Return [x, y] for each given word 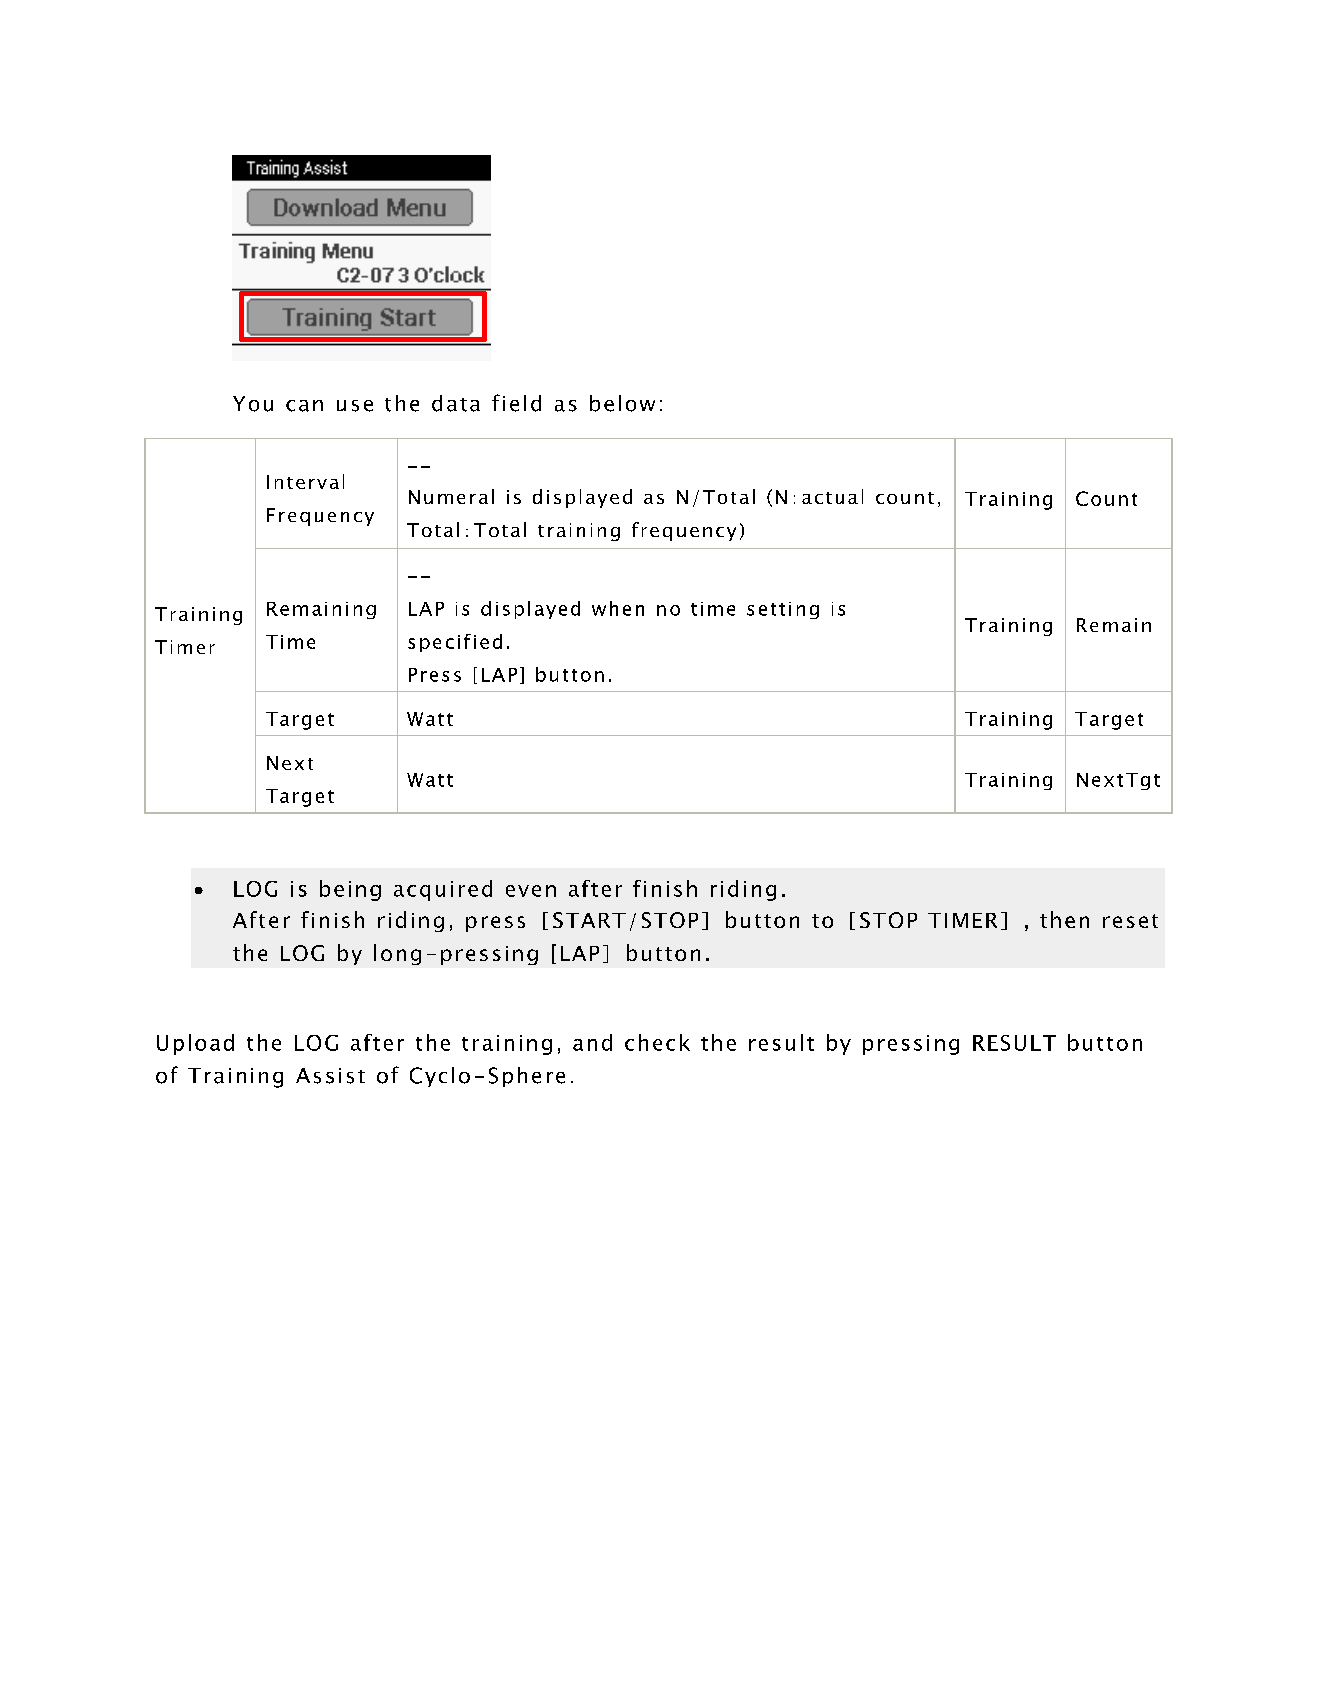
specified [455, 643]
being [350, 890]
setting [783, 610]
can [304, 406]
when [618, 608]
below [622, 403]
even [531, 891]
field [516, 403]
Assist [330, 1076]
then [1064, 919]
